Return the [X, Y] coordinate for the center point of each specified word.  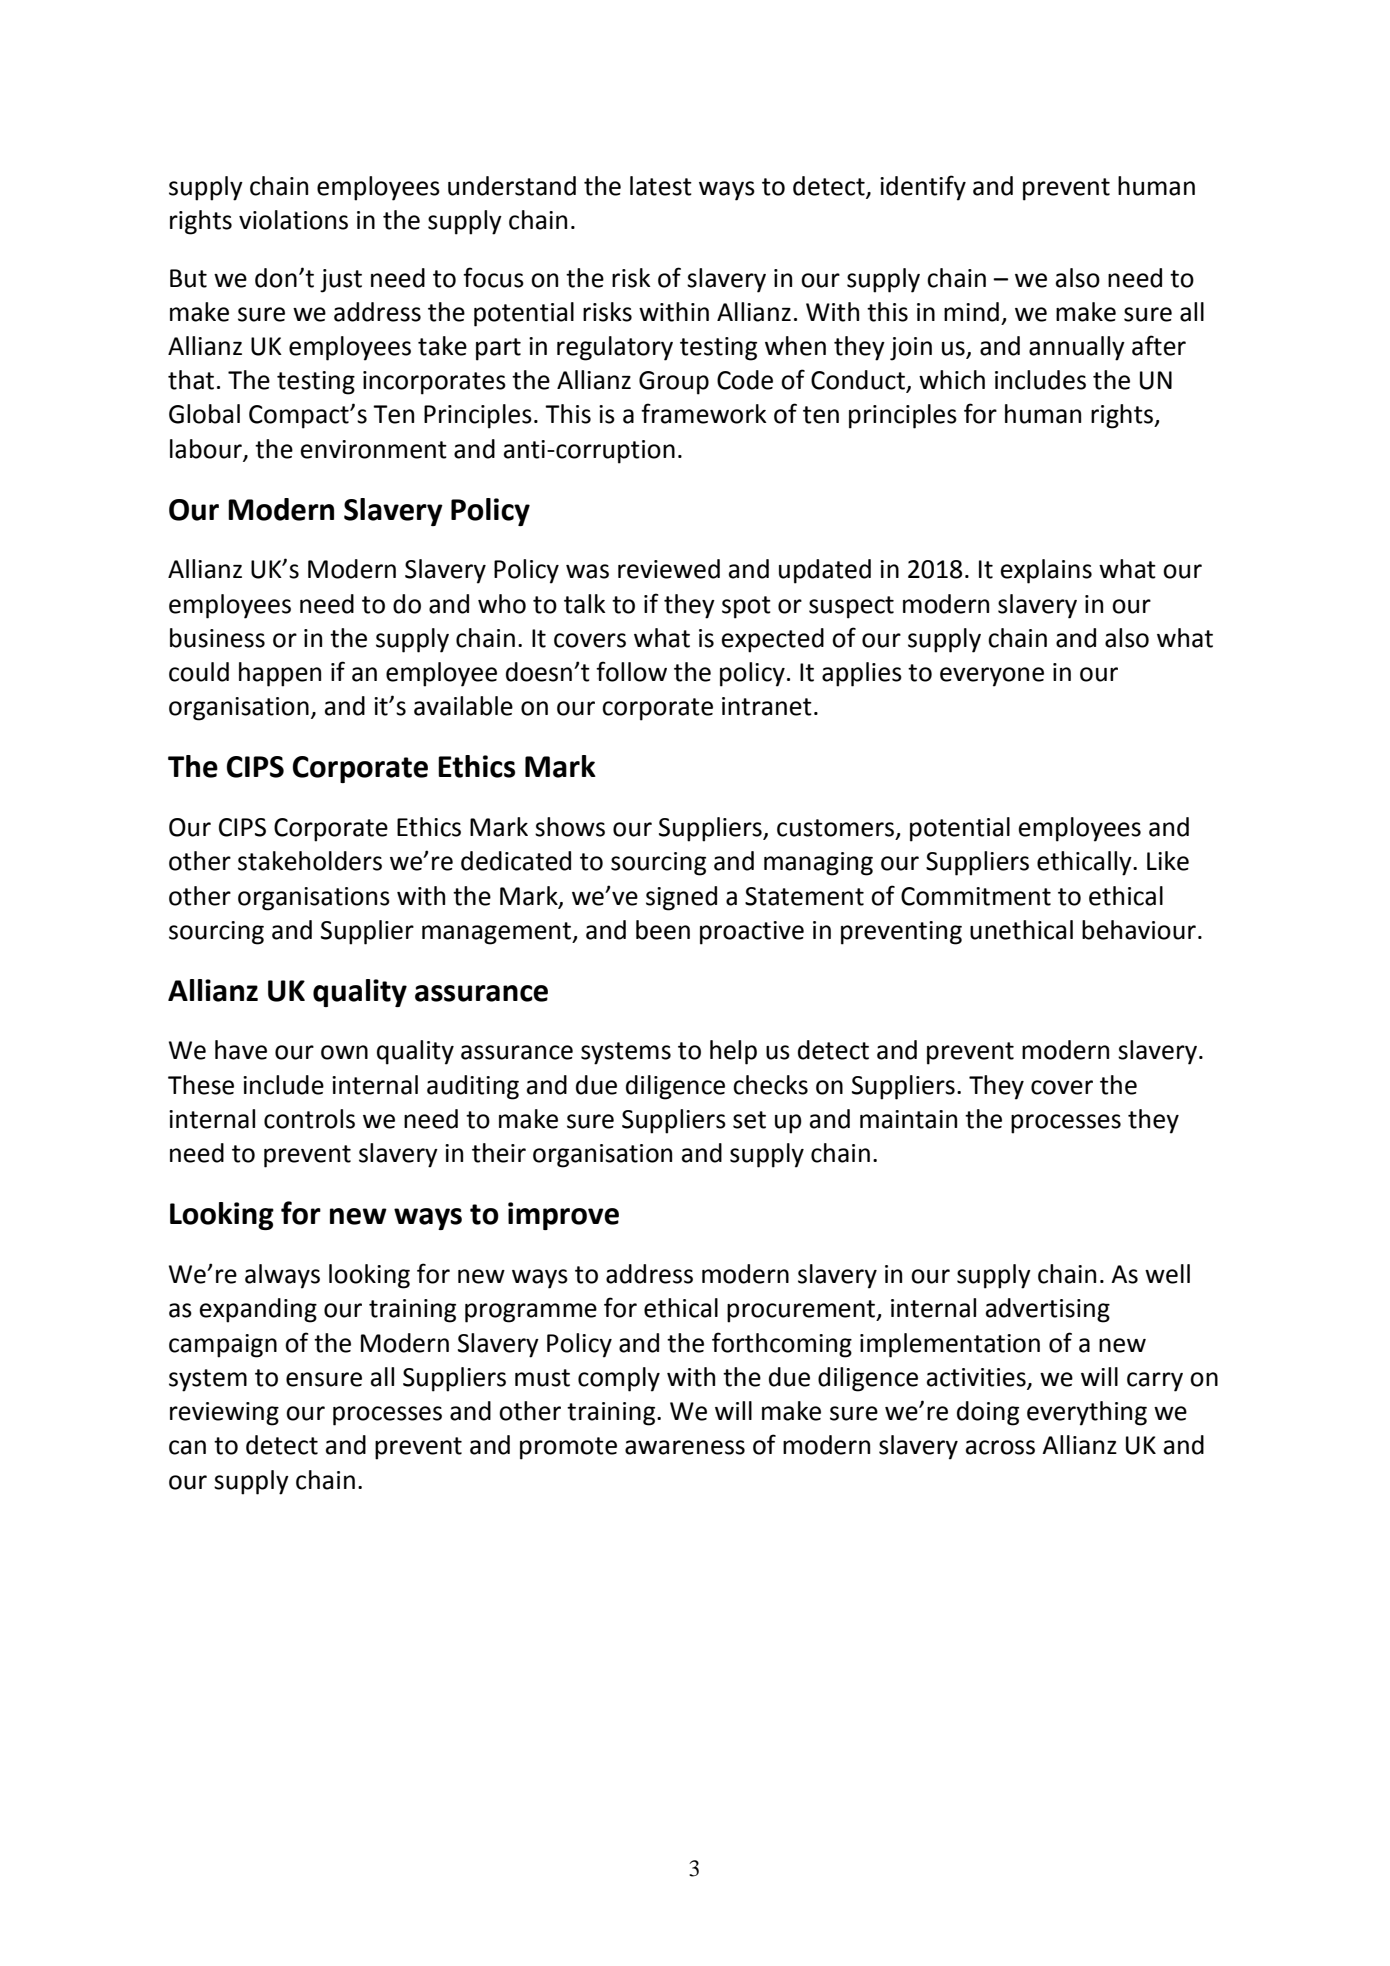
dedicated [516, 861]
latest [661, 186]
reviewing [224, 1414]
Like [1168, 861]
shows [570, 827]
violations [293, 220]
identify [923, 188]
